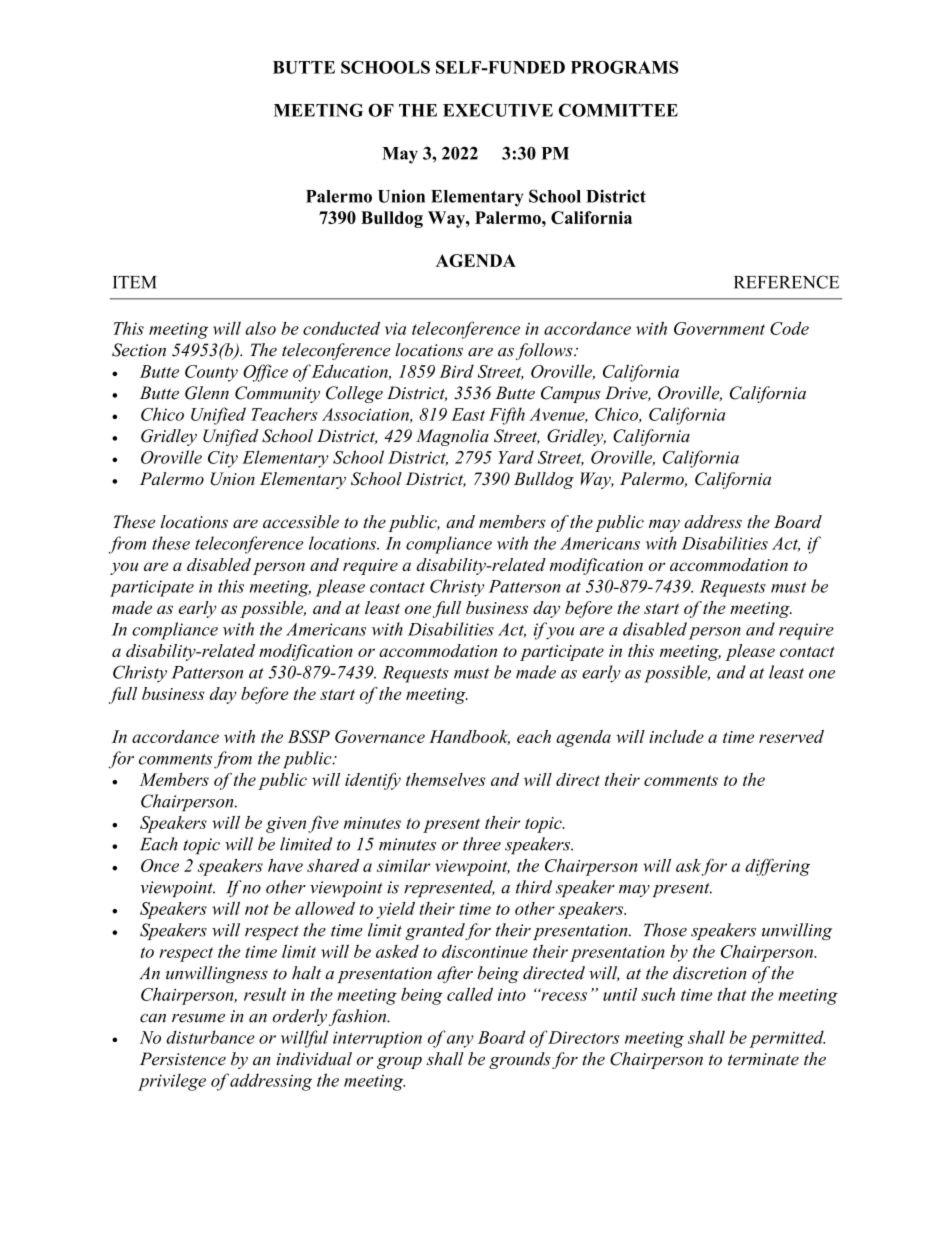 The width and height of the screenshot is (952, 1233). Describe the element at coordinates (516, 457) in the screenshot. I see `Yard` at that location.
